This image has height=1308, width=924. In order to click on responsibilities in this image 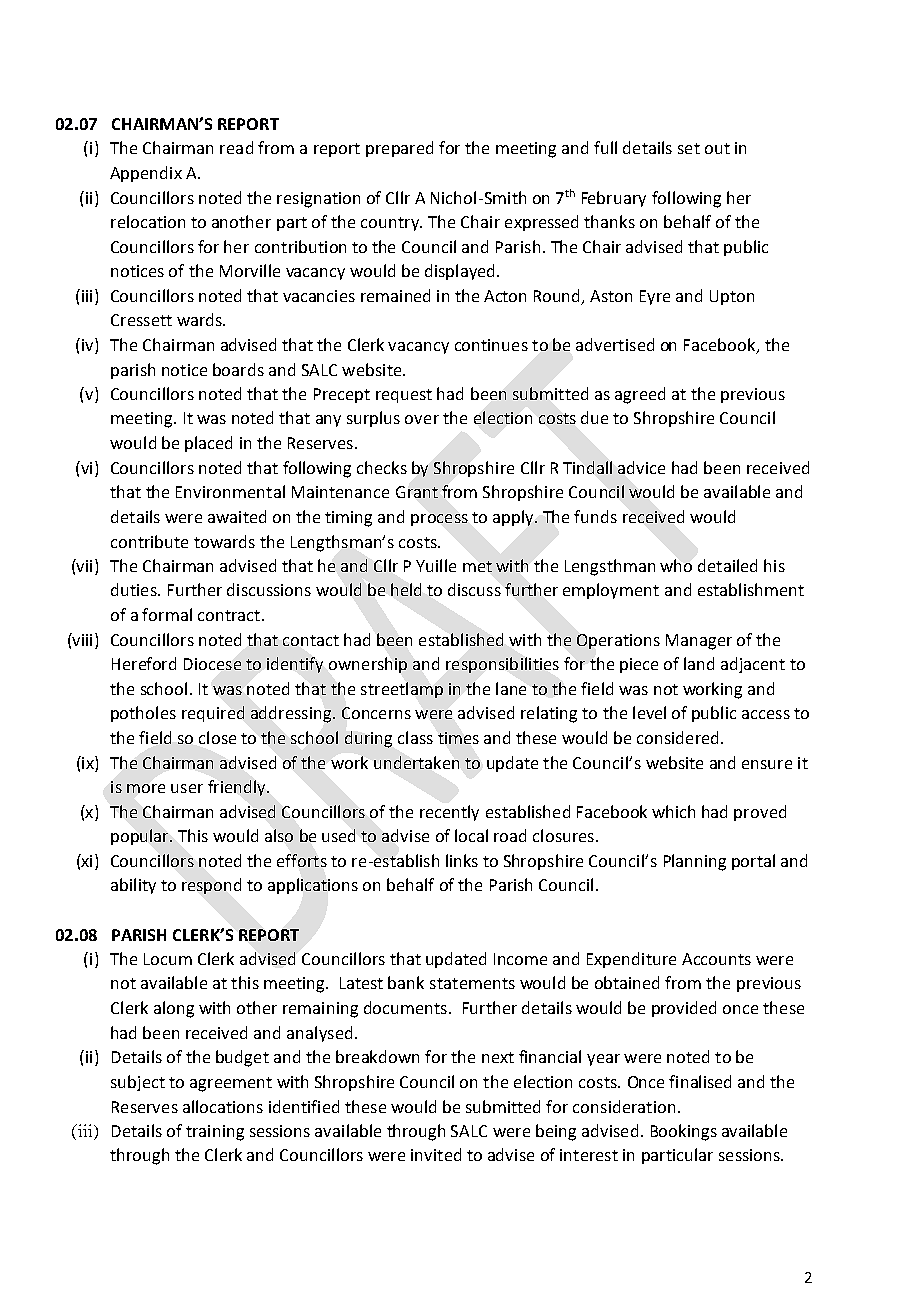, I will do `click(502, 665)`.
